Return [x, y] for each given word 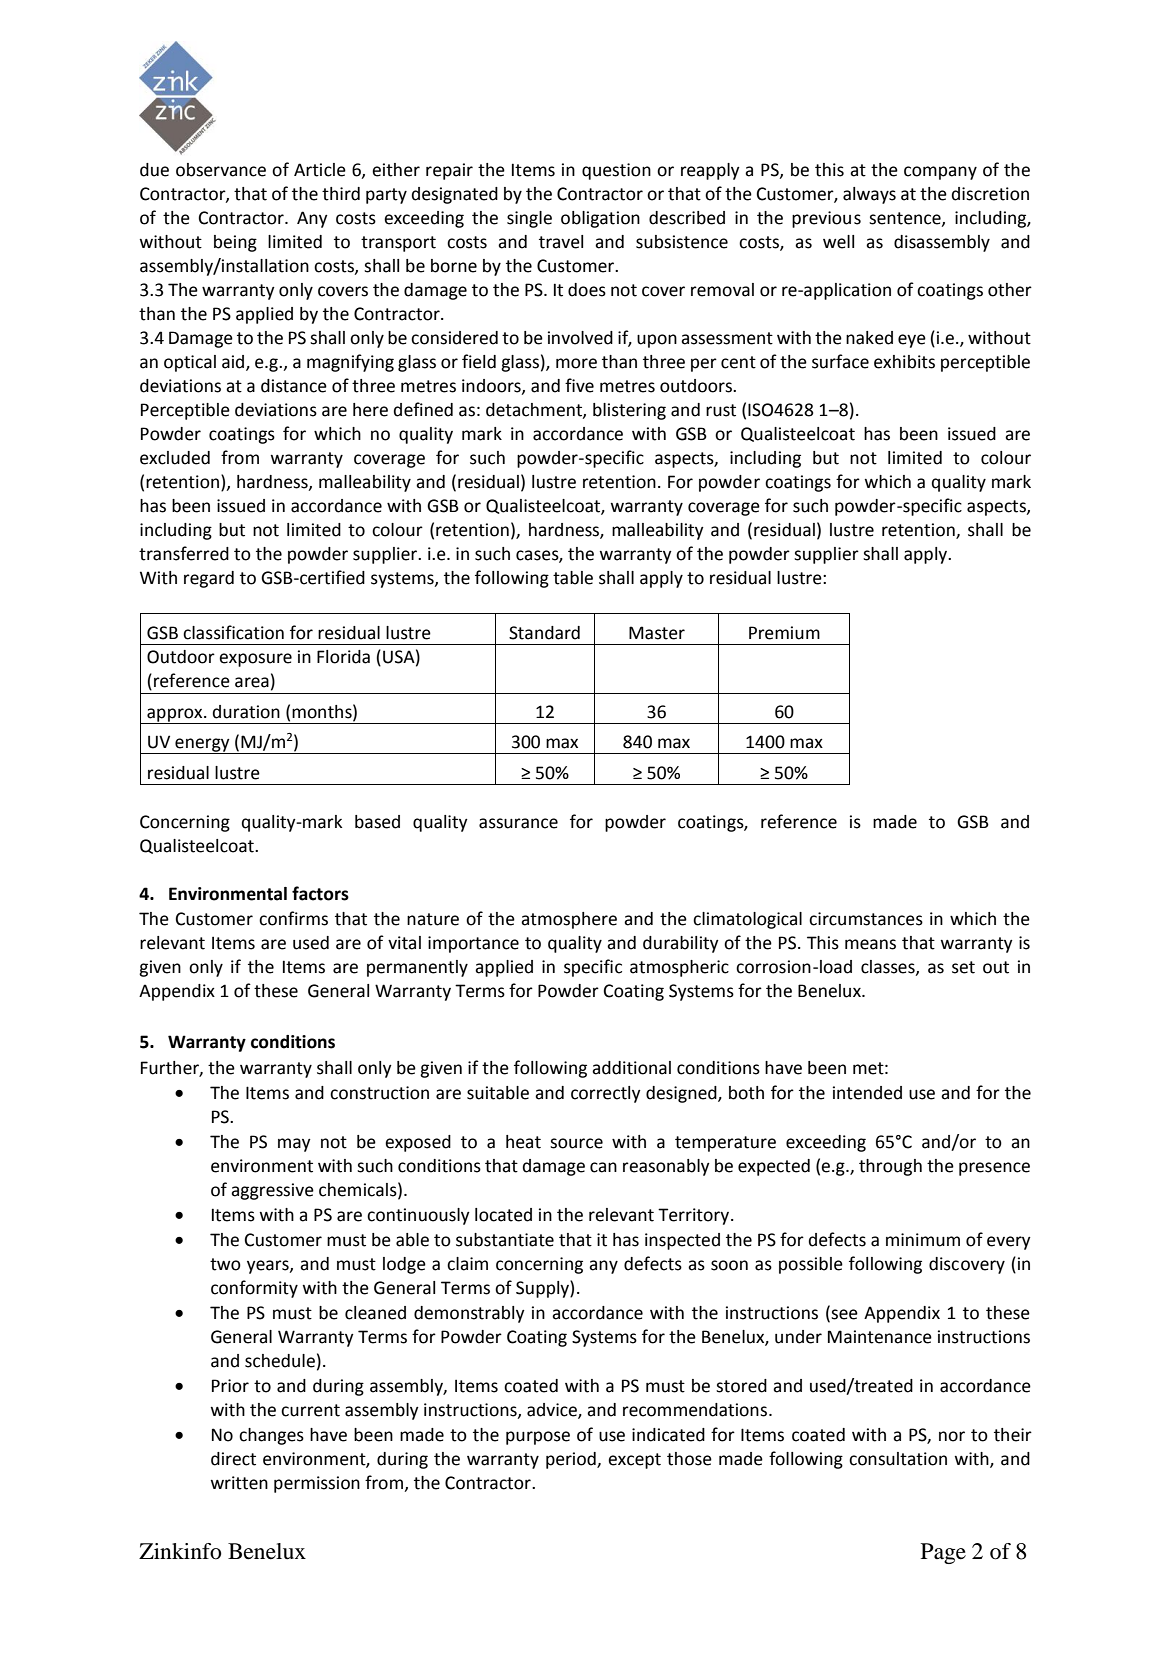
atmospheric [679, 968]
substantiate [505, 1240]
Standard [544, 633]
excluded [175, 458]
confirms [293, 918]
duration [246, 712]
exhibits [904, 362]
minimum [923, 1240]
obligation [600, 219]
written [239, 1483]
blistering [629, 411]
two [225, 1264]
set [963, 967]
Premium [784, 633]
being [235, 243]
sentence [906, 219]
